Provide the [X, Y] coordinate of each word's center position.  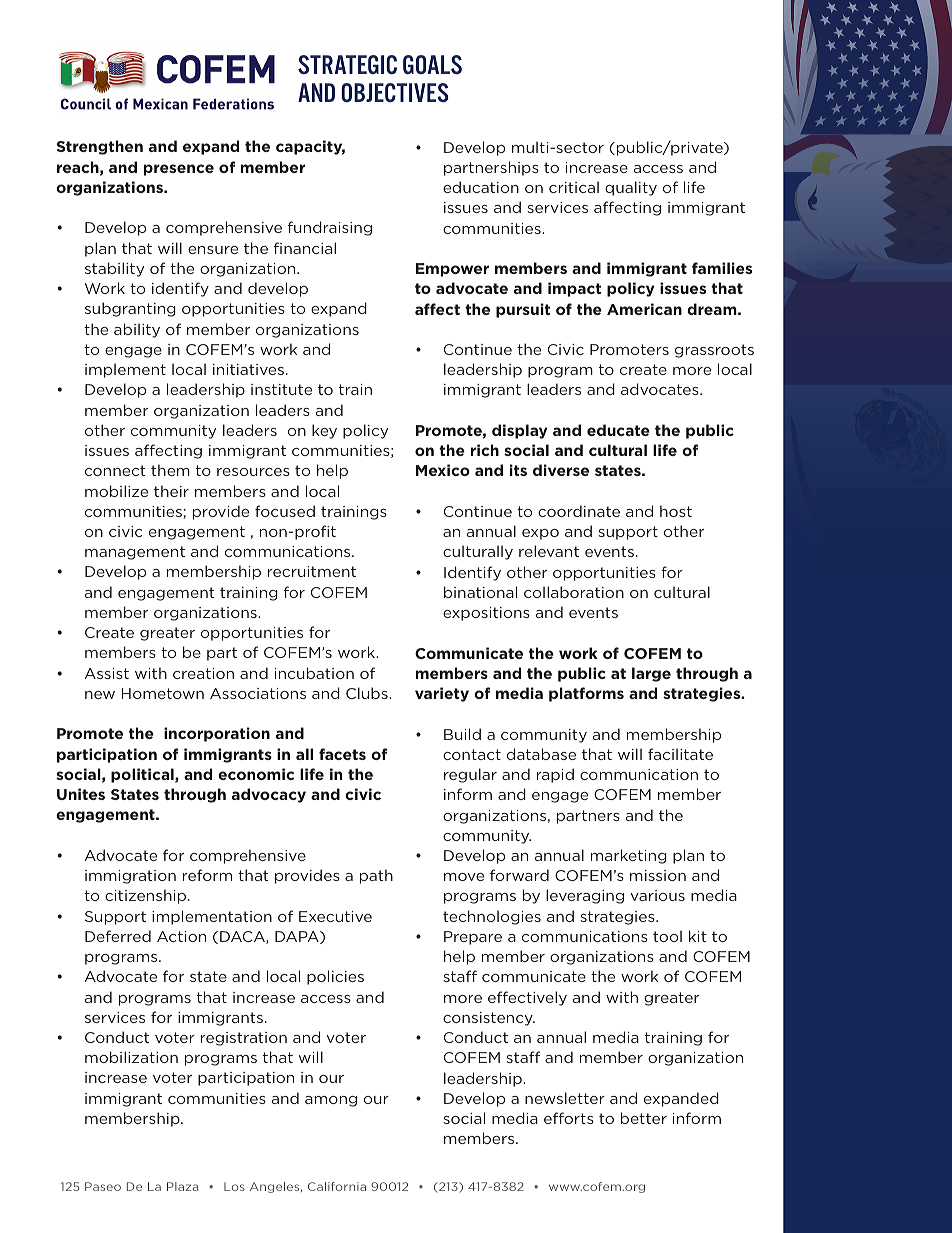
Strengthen [100, 147]
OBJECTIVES [395, 92]
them [170, 470]
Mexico [443, 470]
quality [631, 188]
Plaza [182, 1186]
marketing [629, 856]
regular [470, 775]
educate [618, 430]
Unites [81, 794]
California [337, 1186]
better [644, 1118]
